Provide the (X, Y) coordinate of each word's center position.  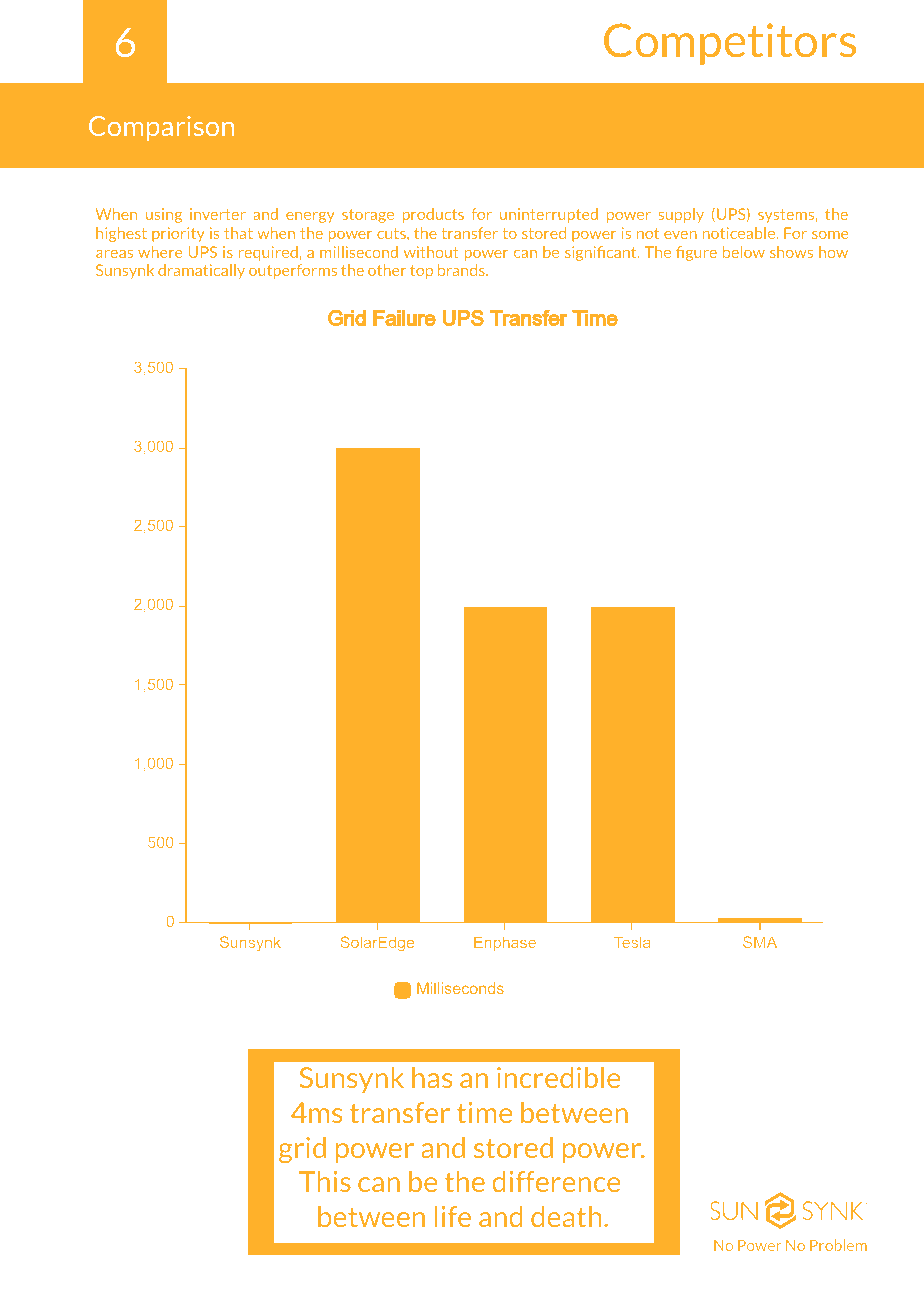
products (433, 215)
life (453, 1216)
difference (556, 1181)
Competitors (730, 44)
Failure (404, 318)
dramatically (201, 271)
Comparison (161, 128)
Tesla (632, 942)
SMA (760, 942)
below (744, 252)
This (325, 1181)
